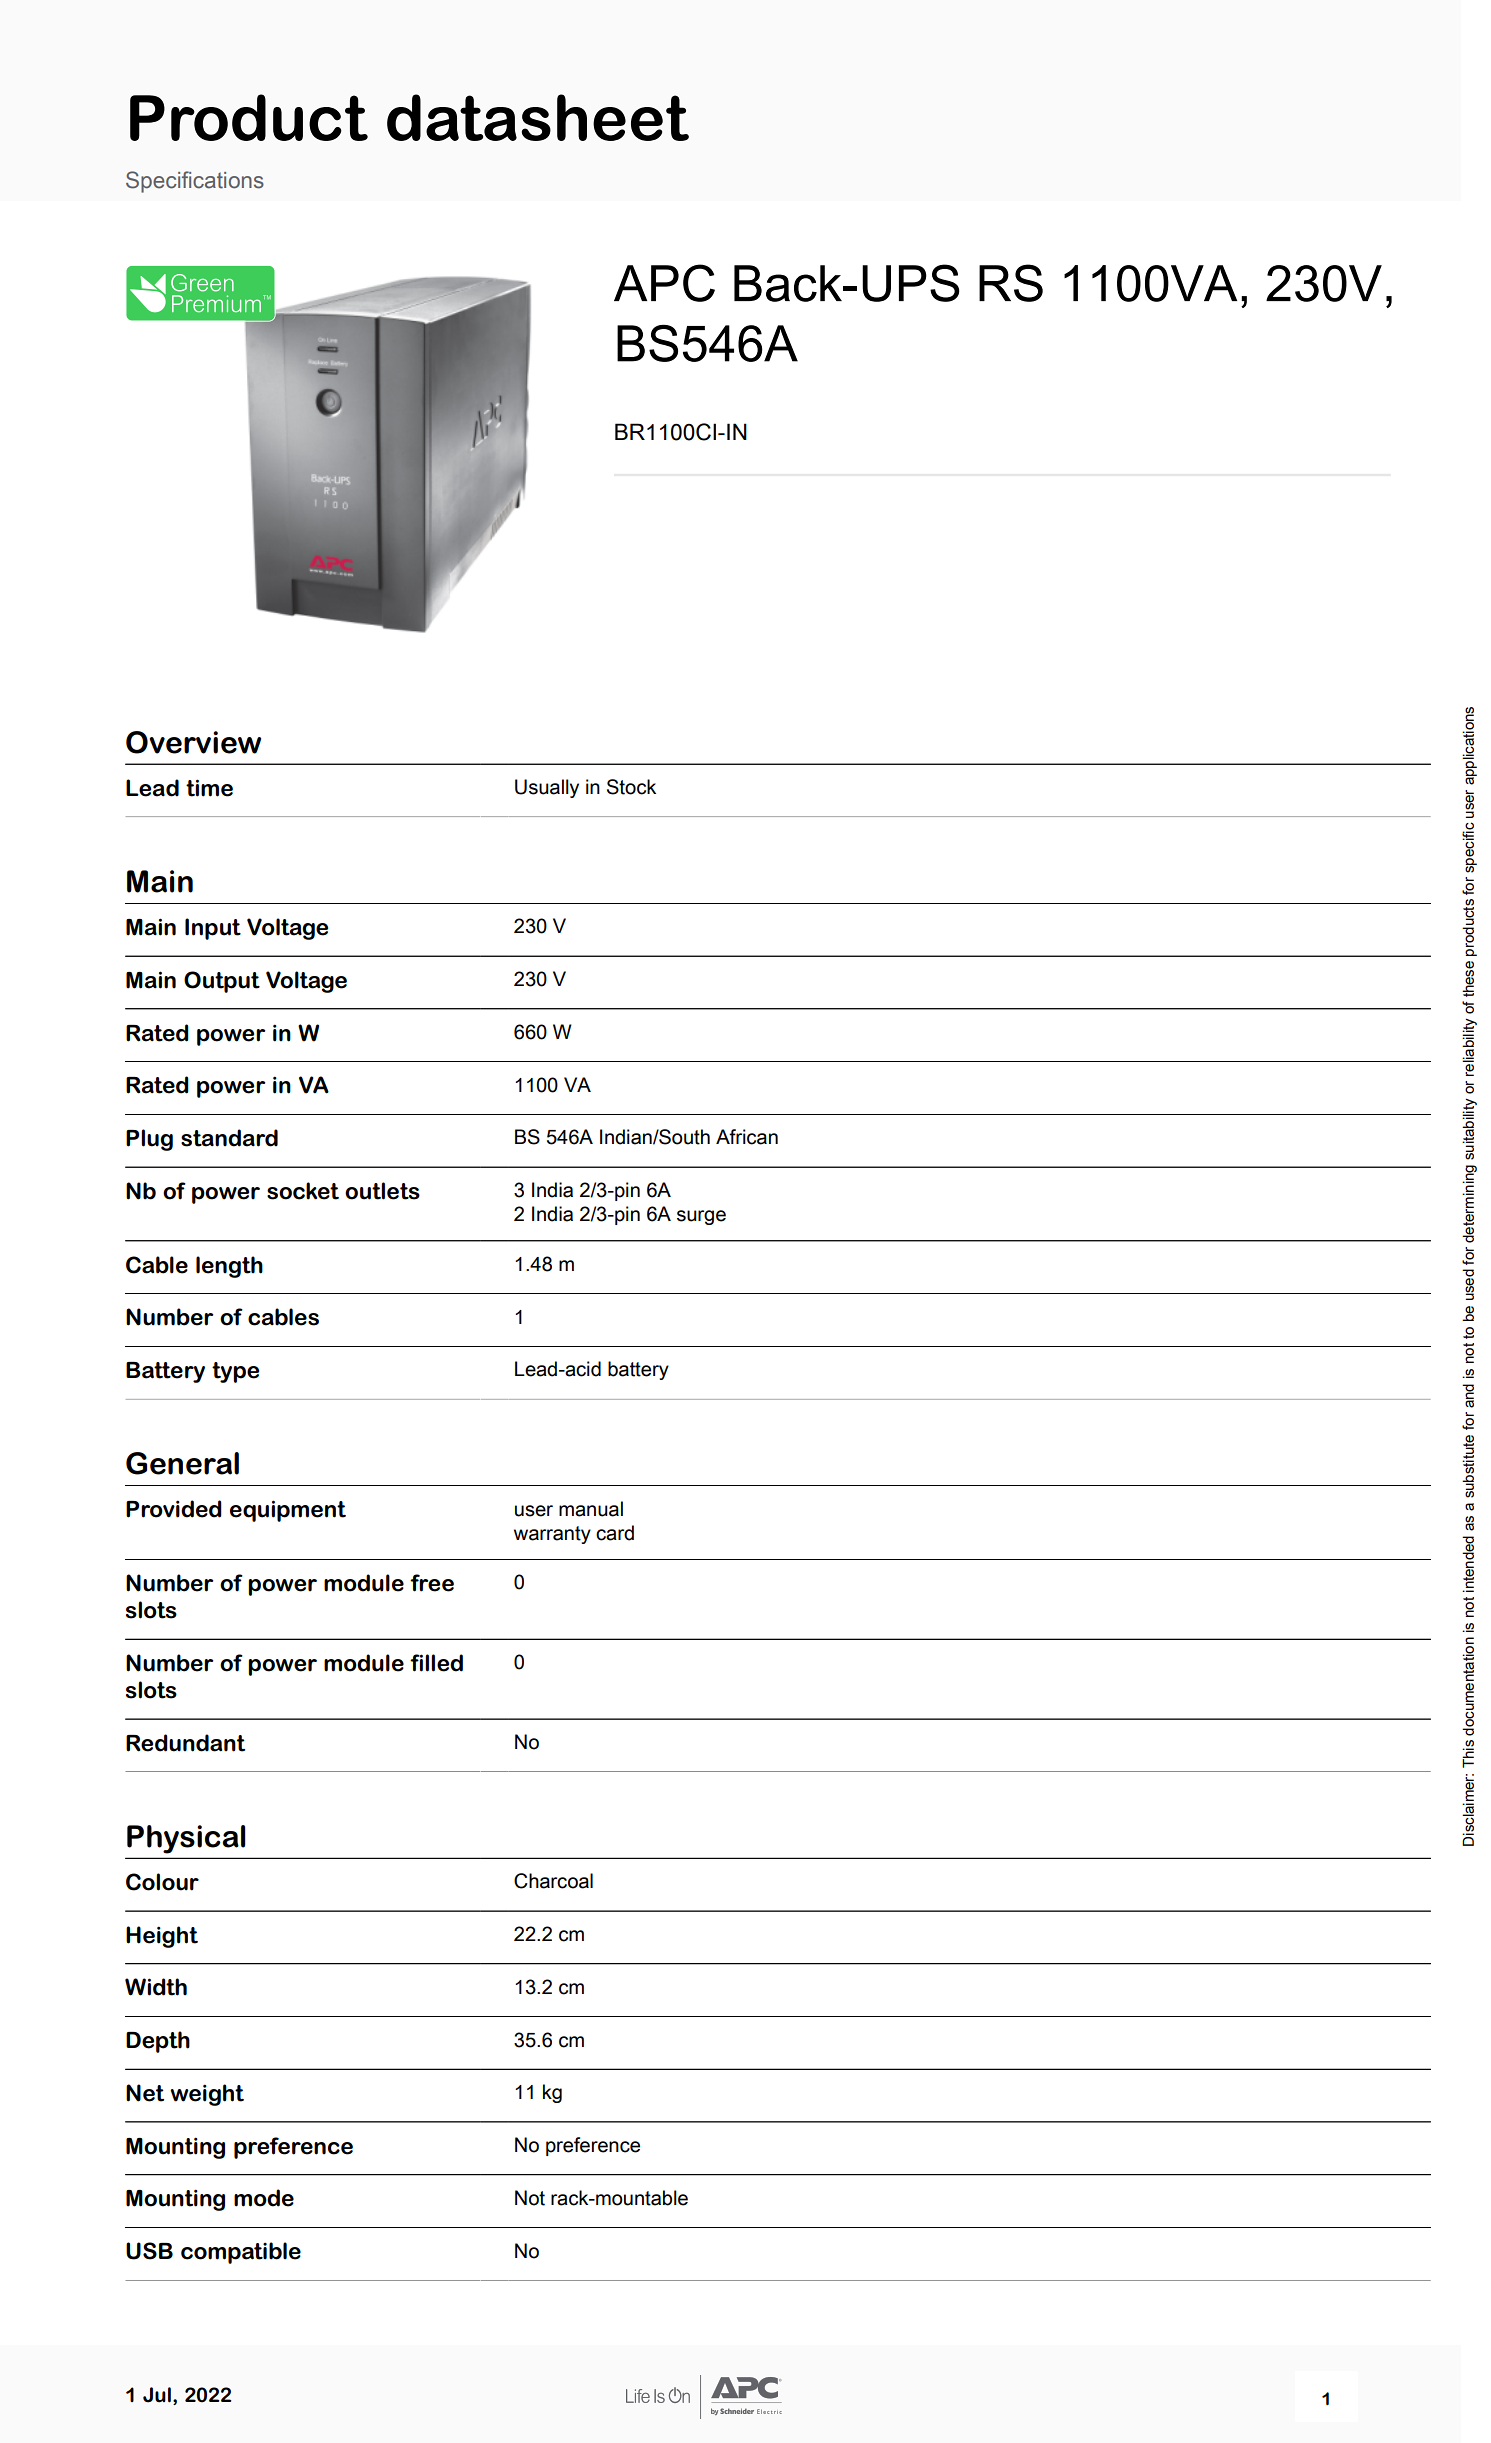 The width and height of the screenshot is (1491, 2443). Describe the element at coordinates (382, 1191) in the screenshot. I see `outlets` at that location.
